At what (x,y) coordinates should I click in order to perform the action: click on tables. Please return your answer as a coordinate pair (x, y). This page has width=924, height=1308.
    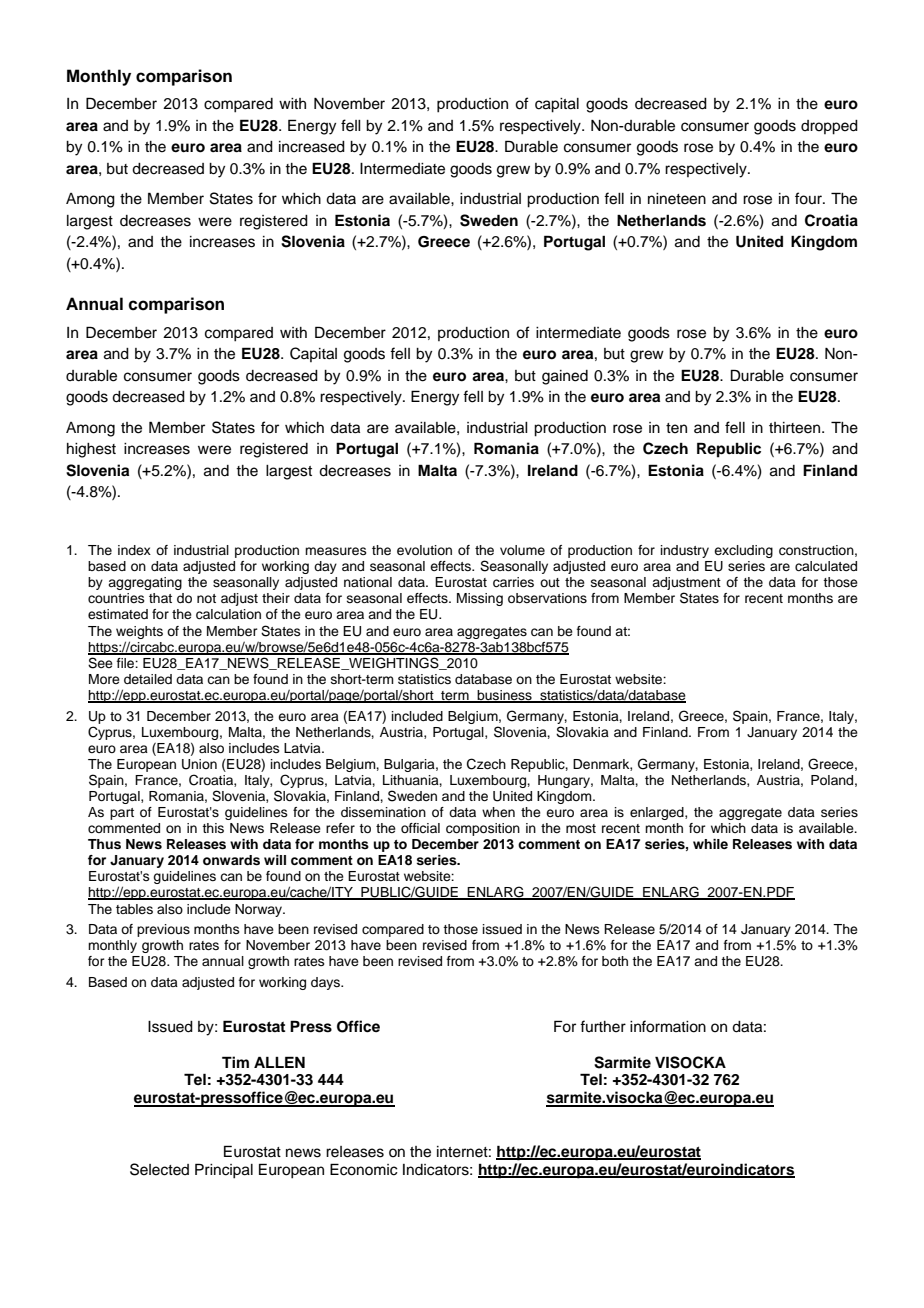
    Looking at the image, I should click on (134, 909).
